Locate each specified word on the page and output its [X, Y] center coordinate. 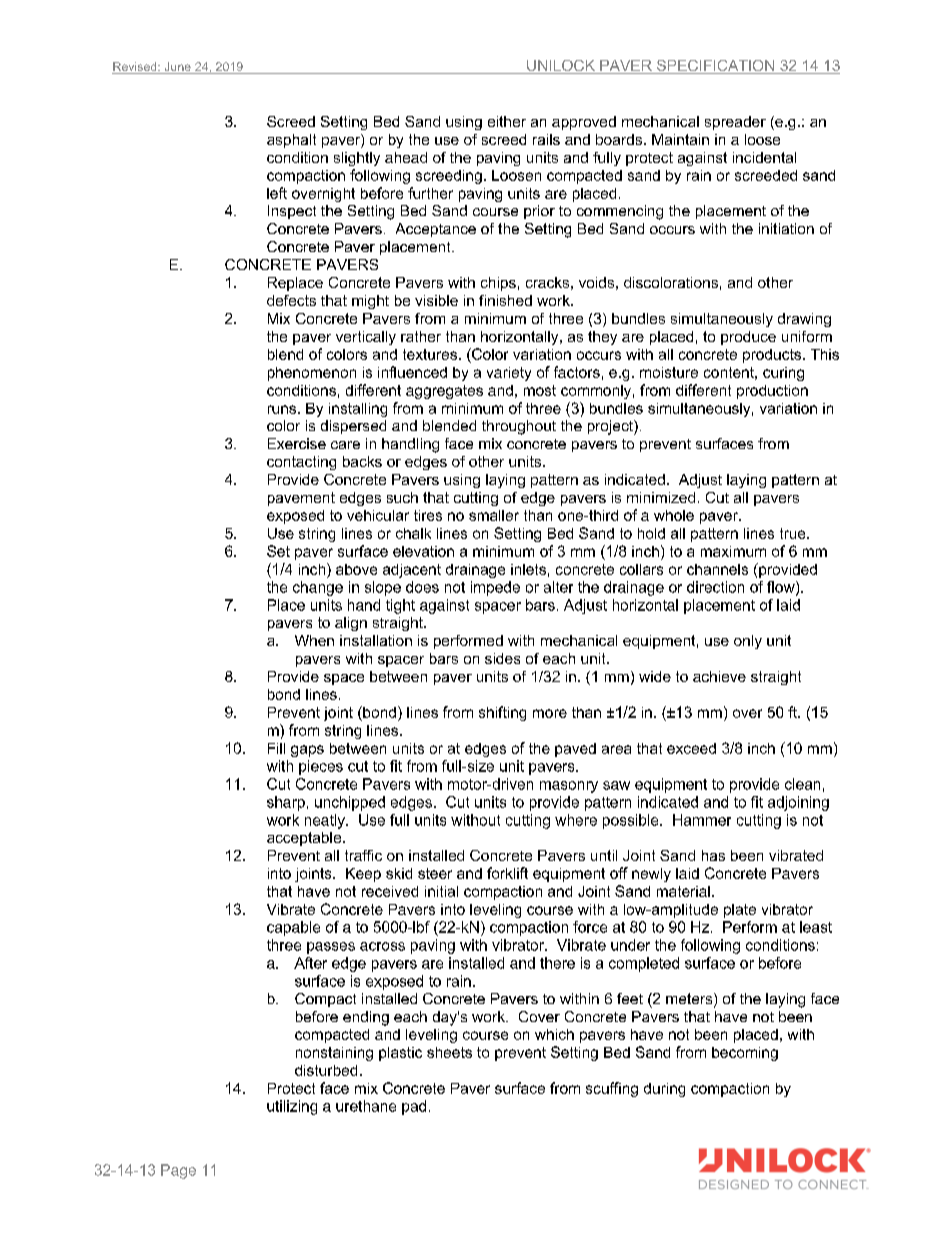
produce [748, 338]
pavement [301, 499]
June [177, 68]
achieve [719, 676]
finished [505, 300]
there [557, 963]
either [507, 121]
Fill [276, 748]
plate [740, 911]
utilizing [292, 1107]
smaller [494, 515]
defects [291, 300]
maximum [733, 551]
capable [293, 928]
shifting [502, 713]
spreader [735, 123]
